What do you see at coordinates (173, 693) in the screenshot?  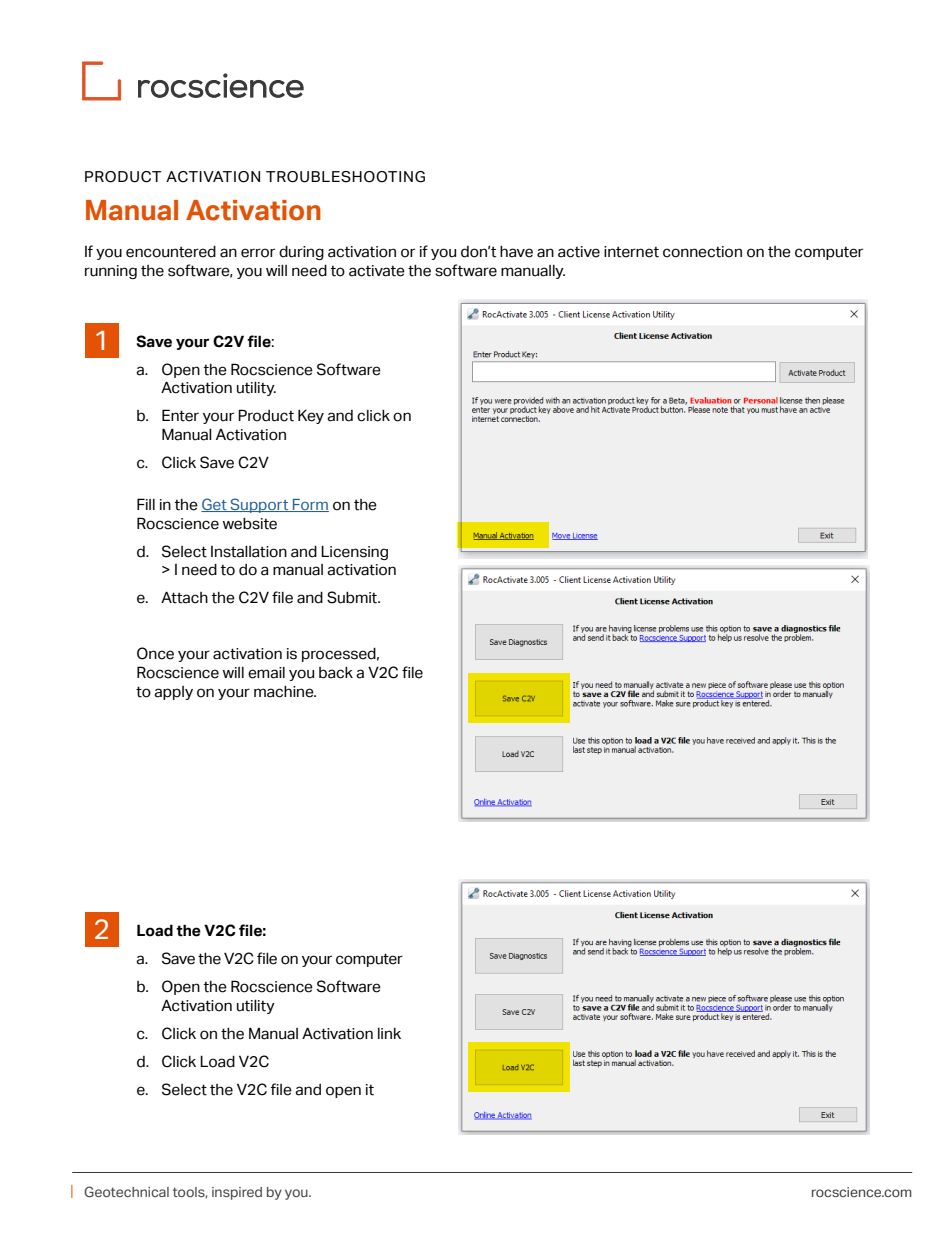 I see `apply` at bounding box center [173, 693].
